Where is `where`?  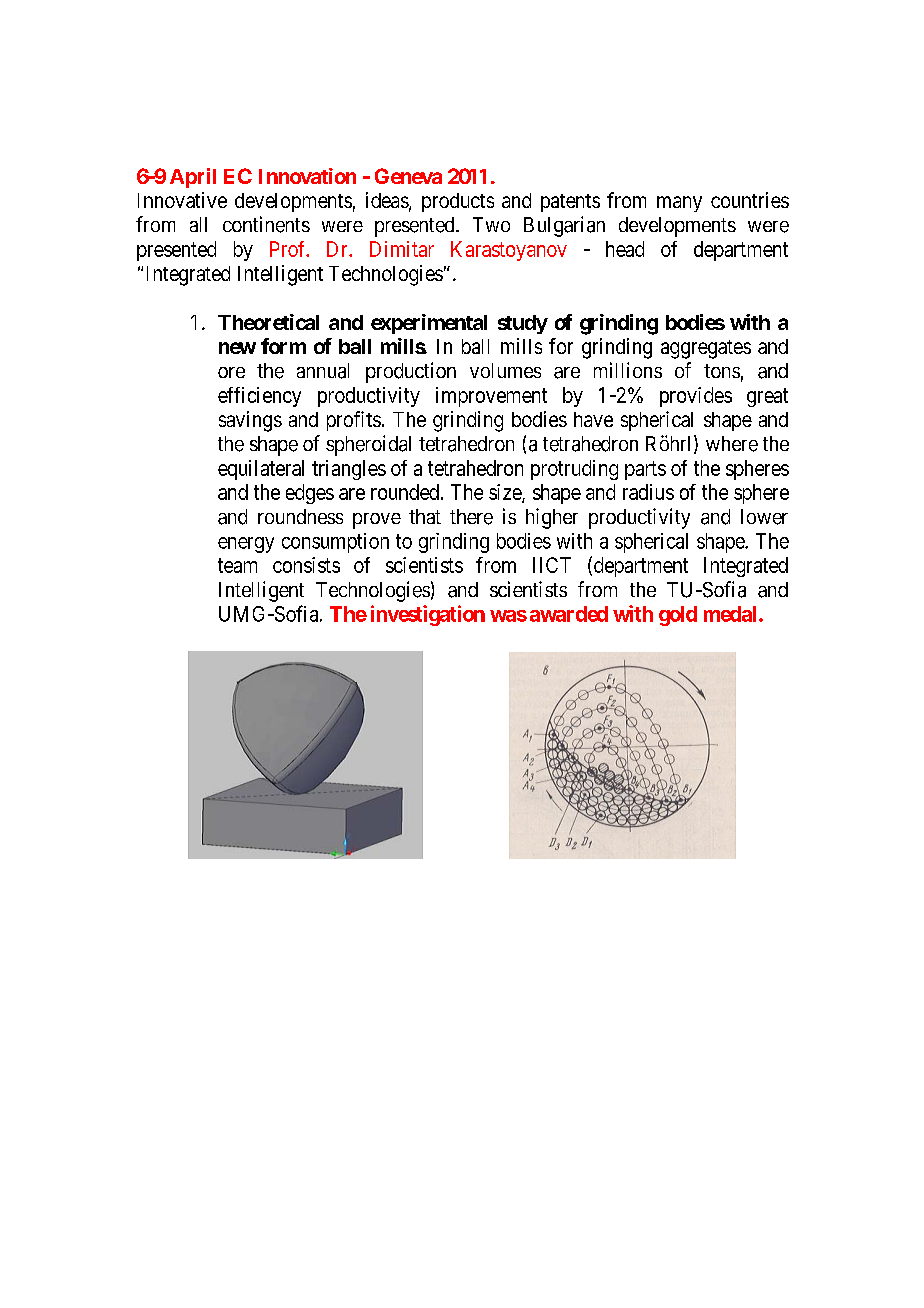
where is located at coordinates (732, 444).
